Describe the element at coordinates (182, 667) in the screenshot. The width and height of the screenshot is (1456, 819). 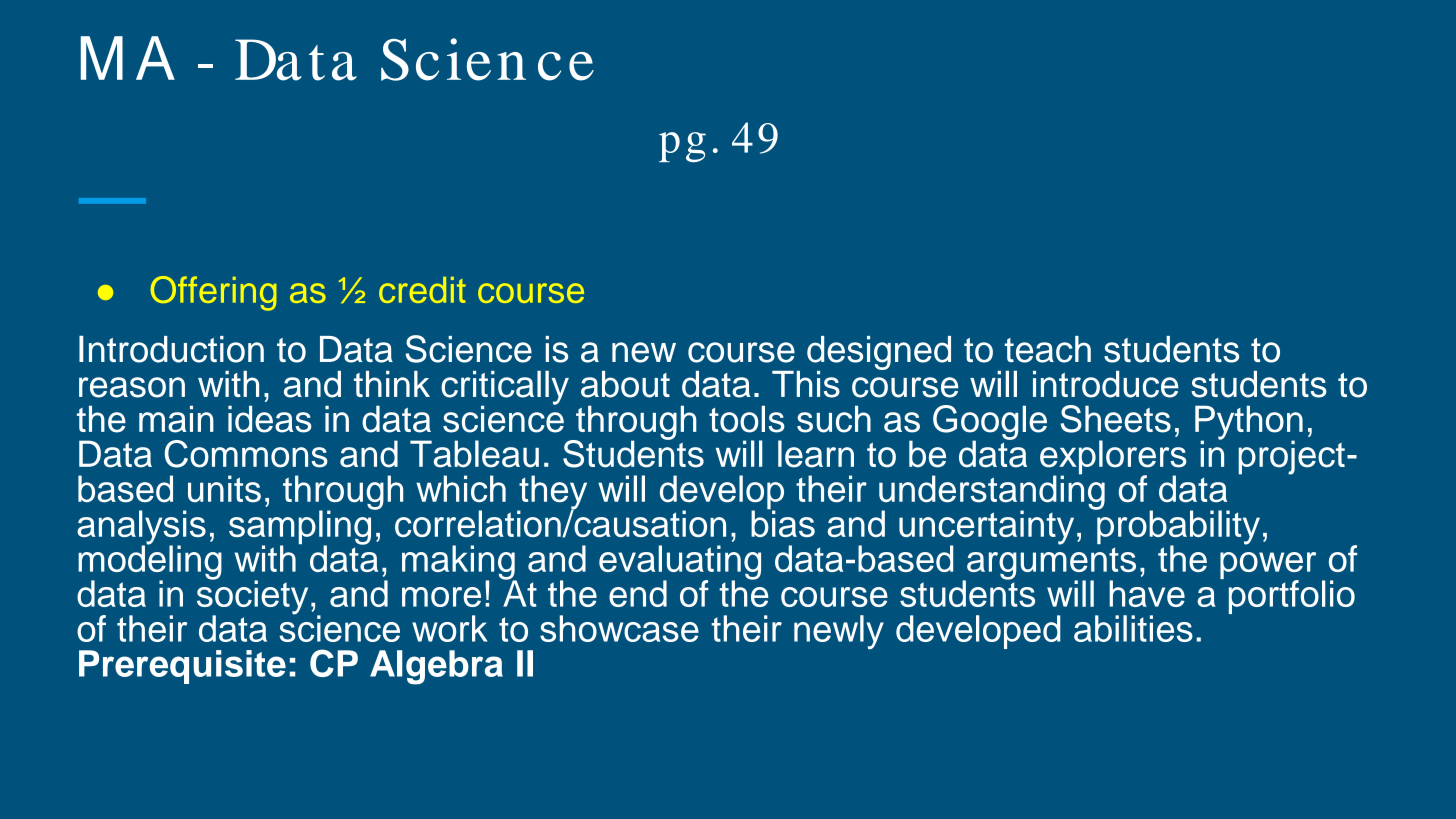
I see `Prerequisite` at that location.
